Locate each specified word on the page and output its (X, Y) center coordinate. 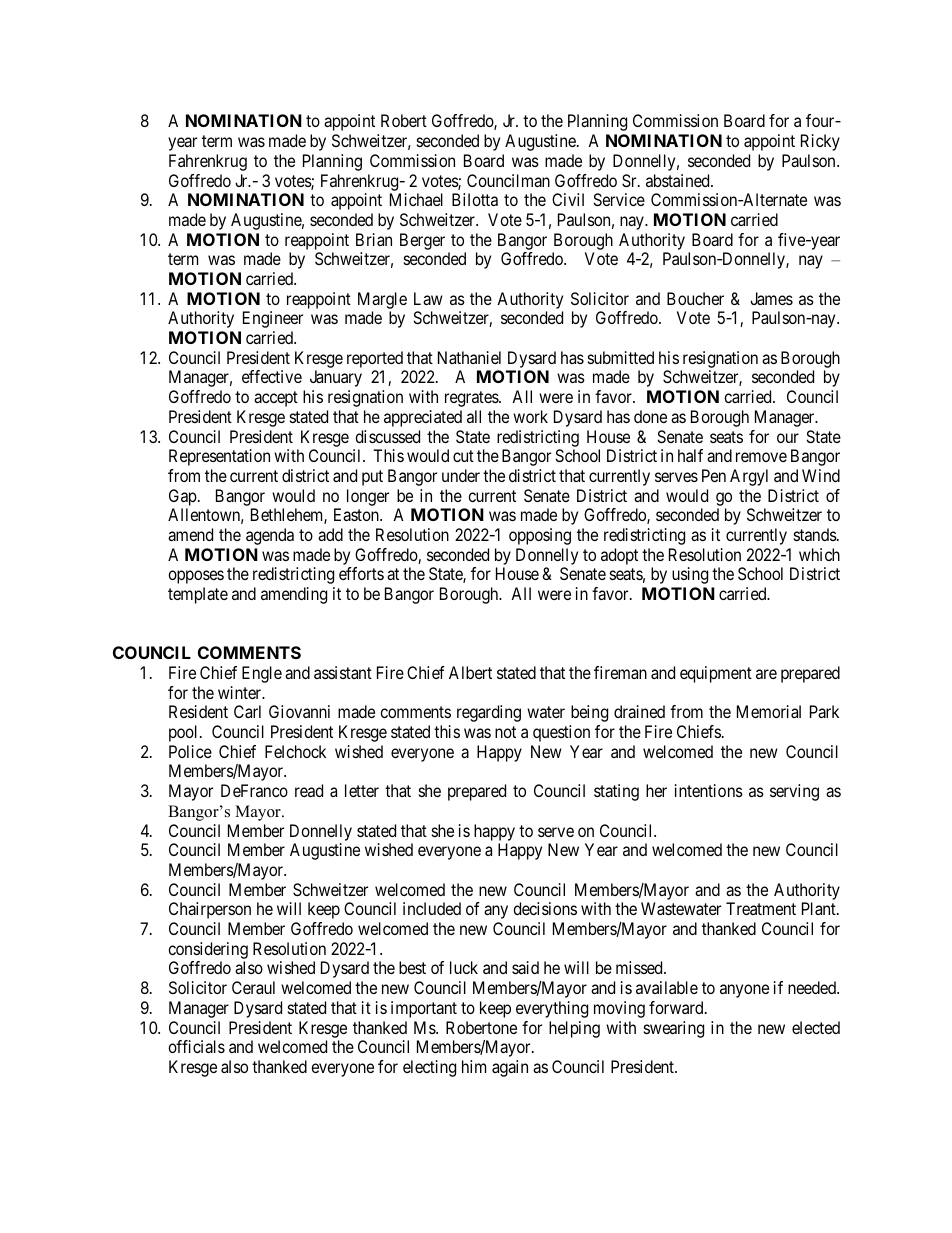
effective (272, 376)
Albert (470, 672)
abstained (679, 180)
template (198, 595)
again (510, 1068)
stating (616, 792)
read (309, 790)
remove (761, 457)
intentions (709, 790)
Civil (568, 199)
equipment (716, 674)
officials (196, 1046)
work (530, 416)
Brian (374, 239)
